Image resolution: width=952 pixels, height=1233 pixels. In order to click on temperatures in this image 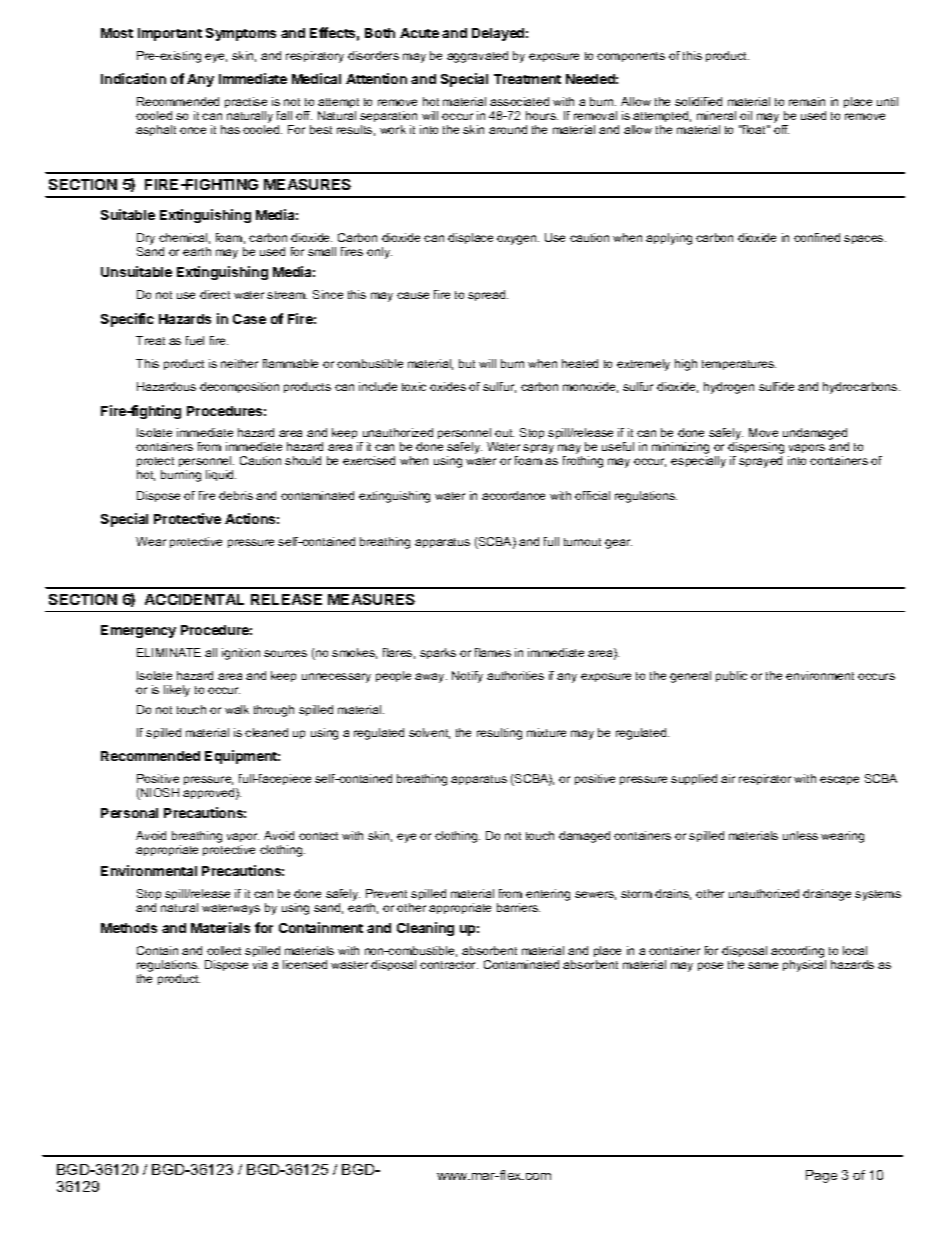, I will do `click(739, 365)`.
